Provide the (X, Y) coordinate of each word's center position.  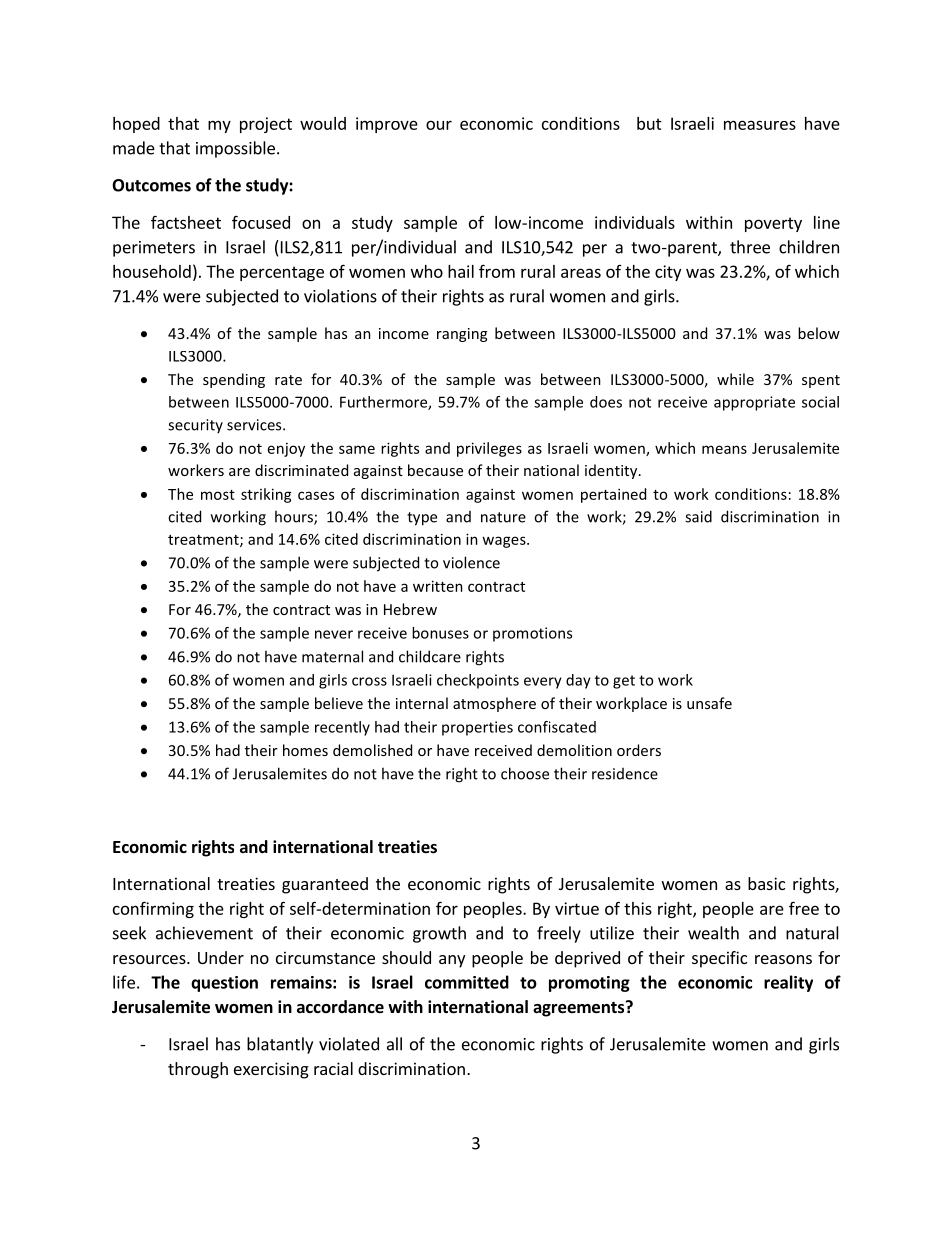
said (698, 516)
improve (387, 125)
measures (760, 125)
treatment (204, 541)
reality (788, 983)
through (198, 1070)
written (438, 586)
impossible (235, 149)
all (394, 1044)
